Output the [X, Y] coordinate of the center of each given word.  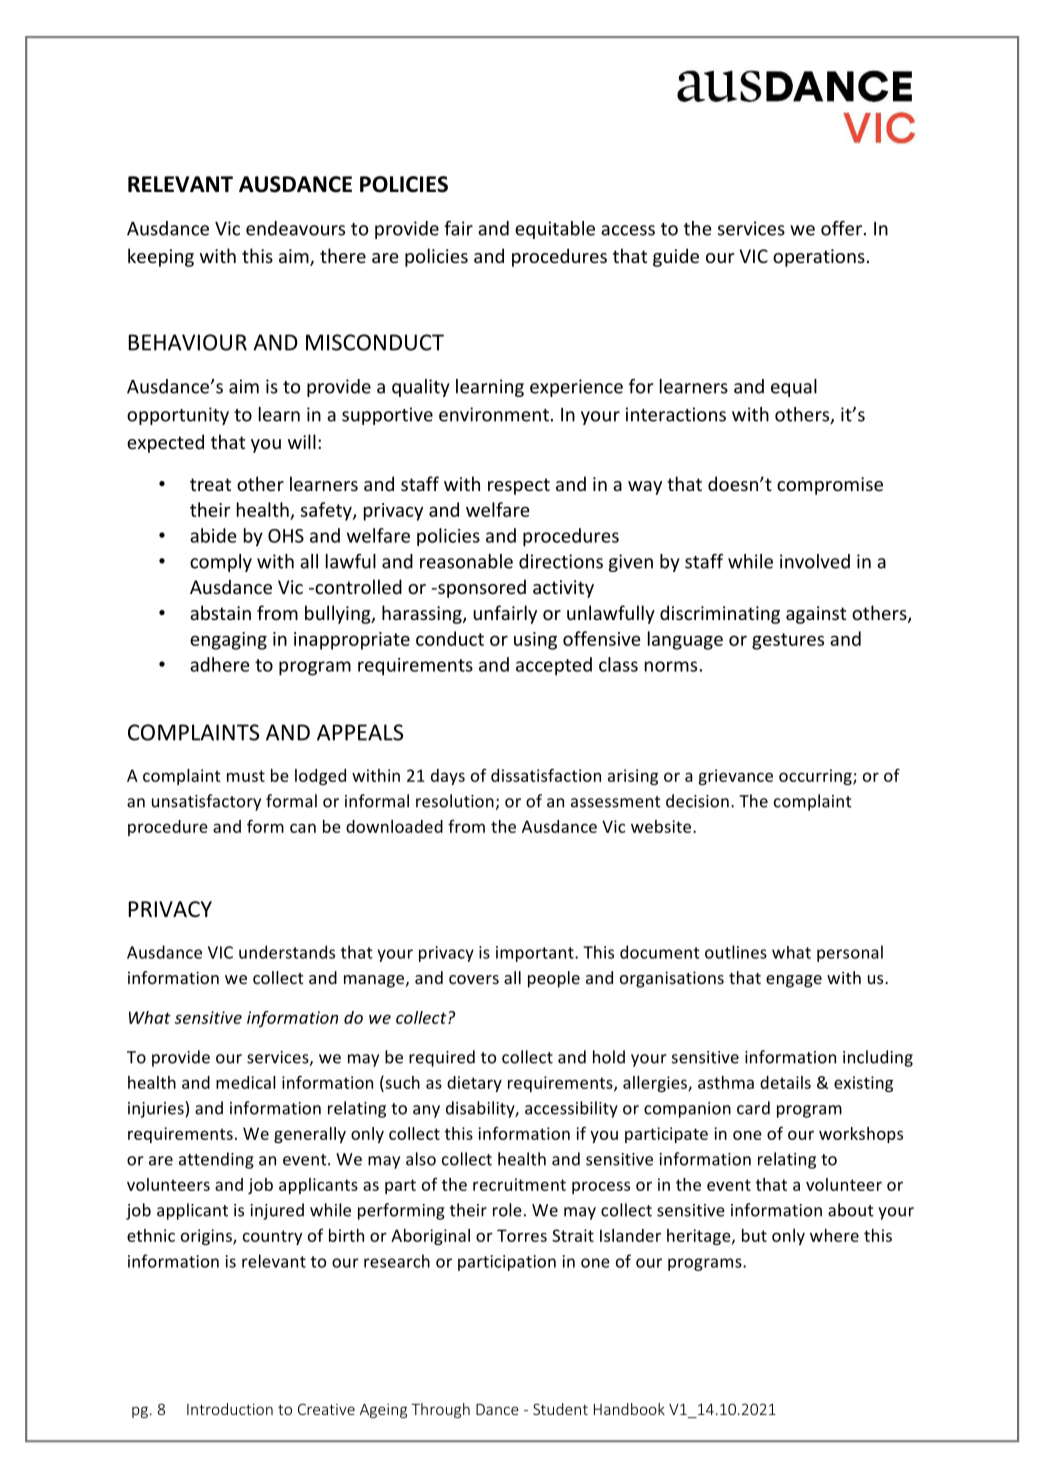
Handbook [629, 1409]
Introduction [230, 1409]
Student [560, 1409]
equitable [555, 230]
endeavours [295, 228]
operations [819, 258]
